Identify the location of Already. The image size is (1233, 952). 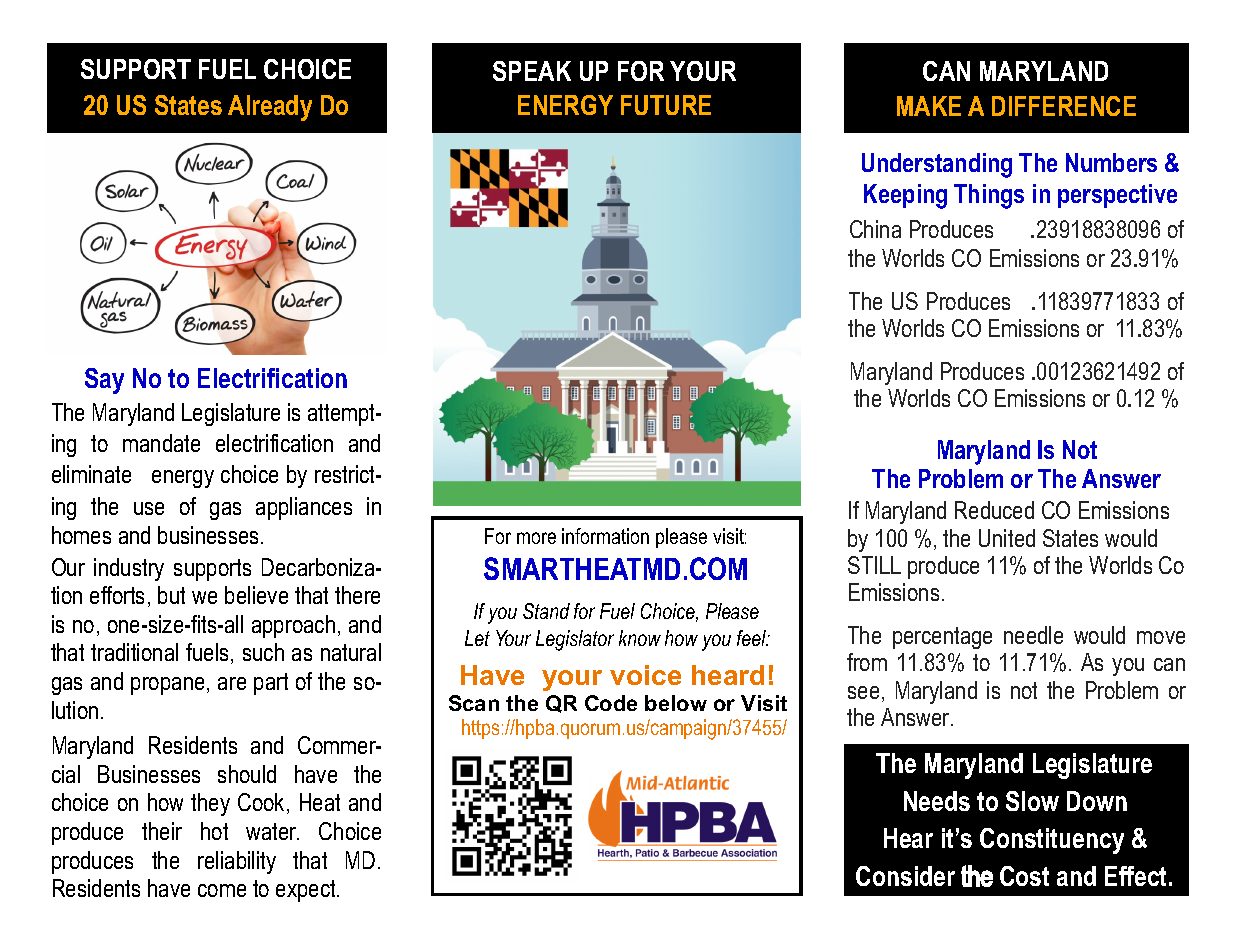
(270, 108).
